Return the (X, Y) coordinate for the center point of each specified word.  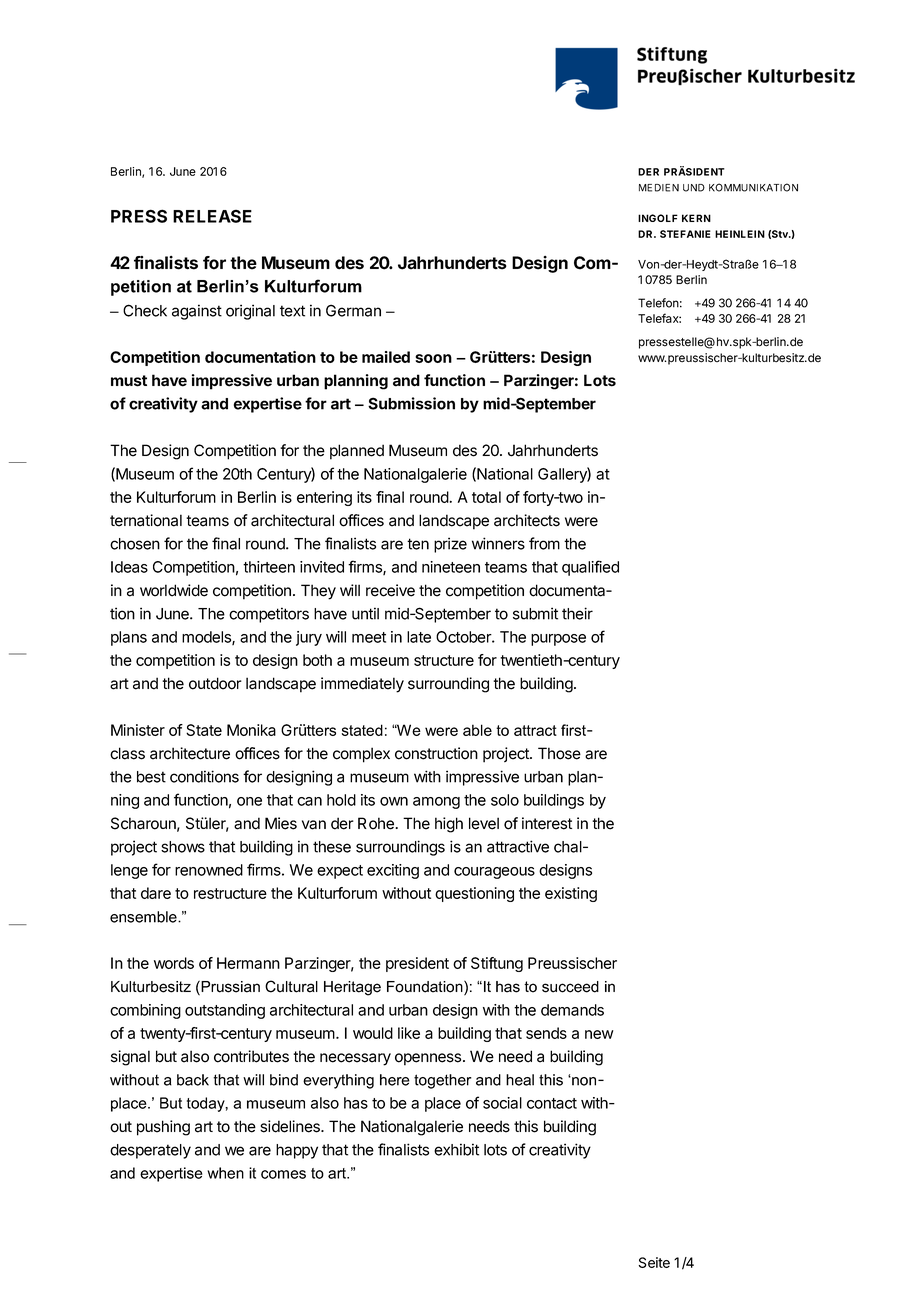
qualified (590, 568)
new (599, 1034)
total (486, 497)
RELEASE (212, 216)
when (225, 1173)
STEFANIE (685, 234)
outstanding (225, 1011)
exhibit (456, 1149)
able (477, 730)
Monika (251, 730)
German (353, 310)
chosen (135, 544)
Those (559, 753)
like (409, 1033)
